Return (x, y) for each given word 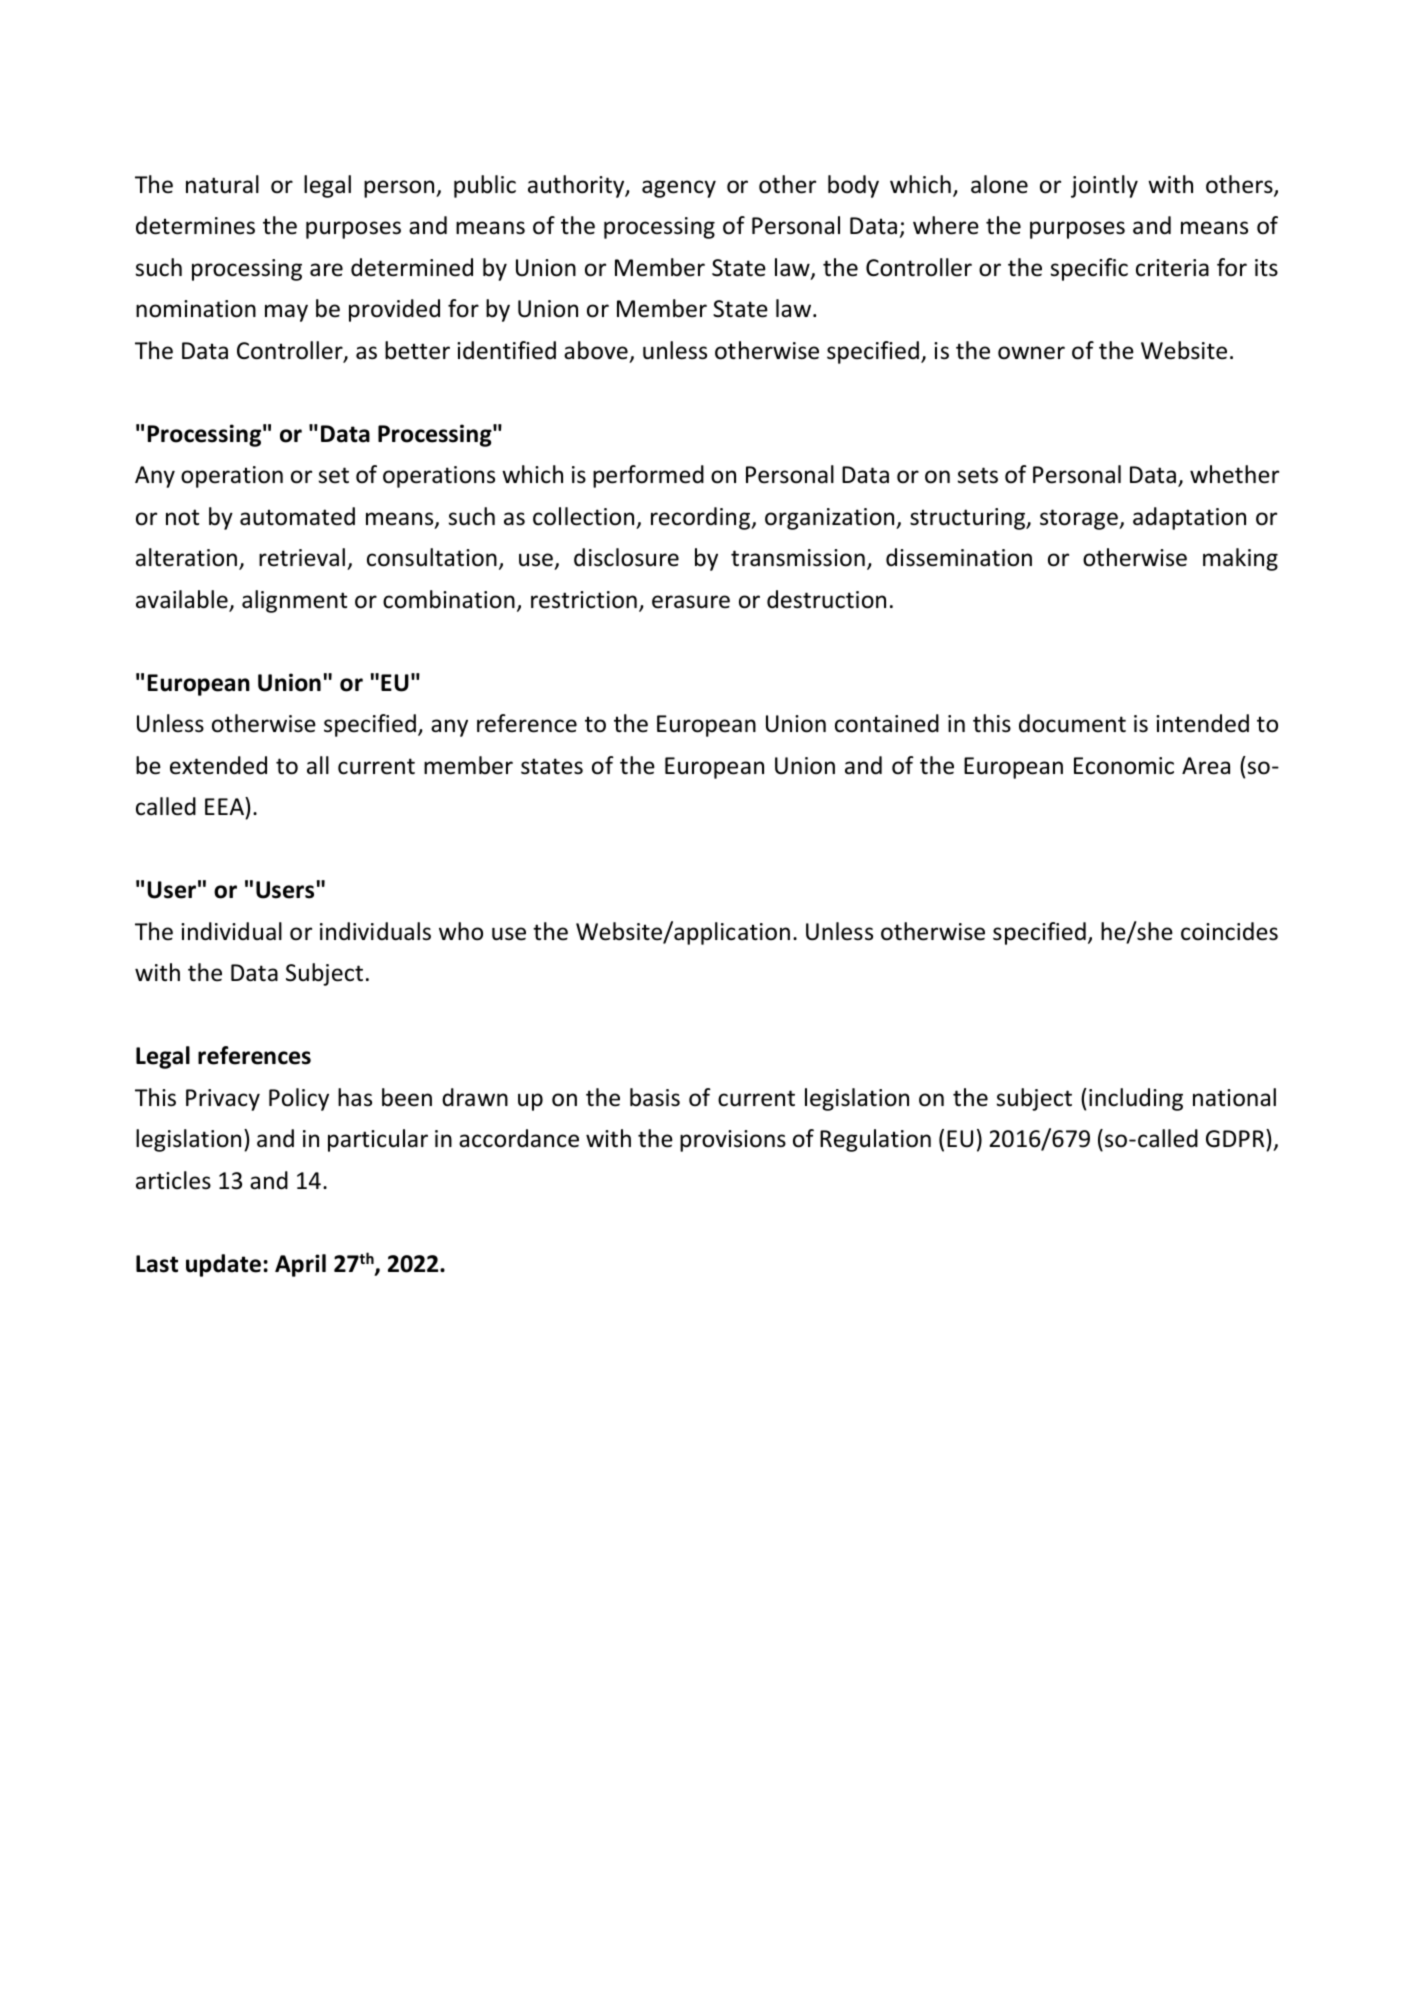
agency (679, 189)
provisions (733, 1141)
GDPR (1236, 1138)
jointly (1104, 186)
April (300, 1265)
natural (222, 184)
